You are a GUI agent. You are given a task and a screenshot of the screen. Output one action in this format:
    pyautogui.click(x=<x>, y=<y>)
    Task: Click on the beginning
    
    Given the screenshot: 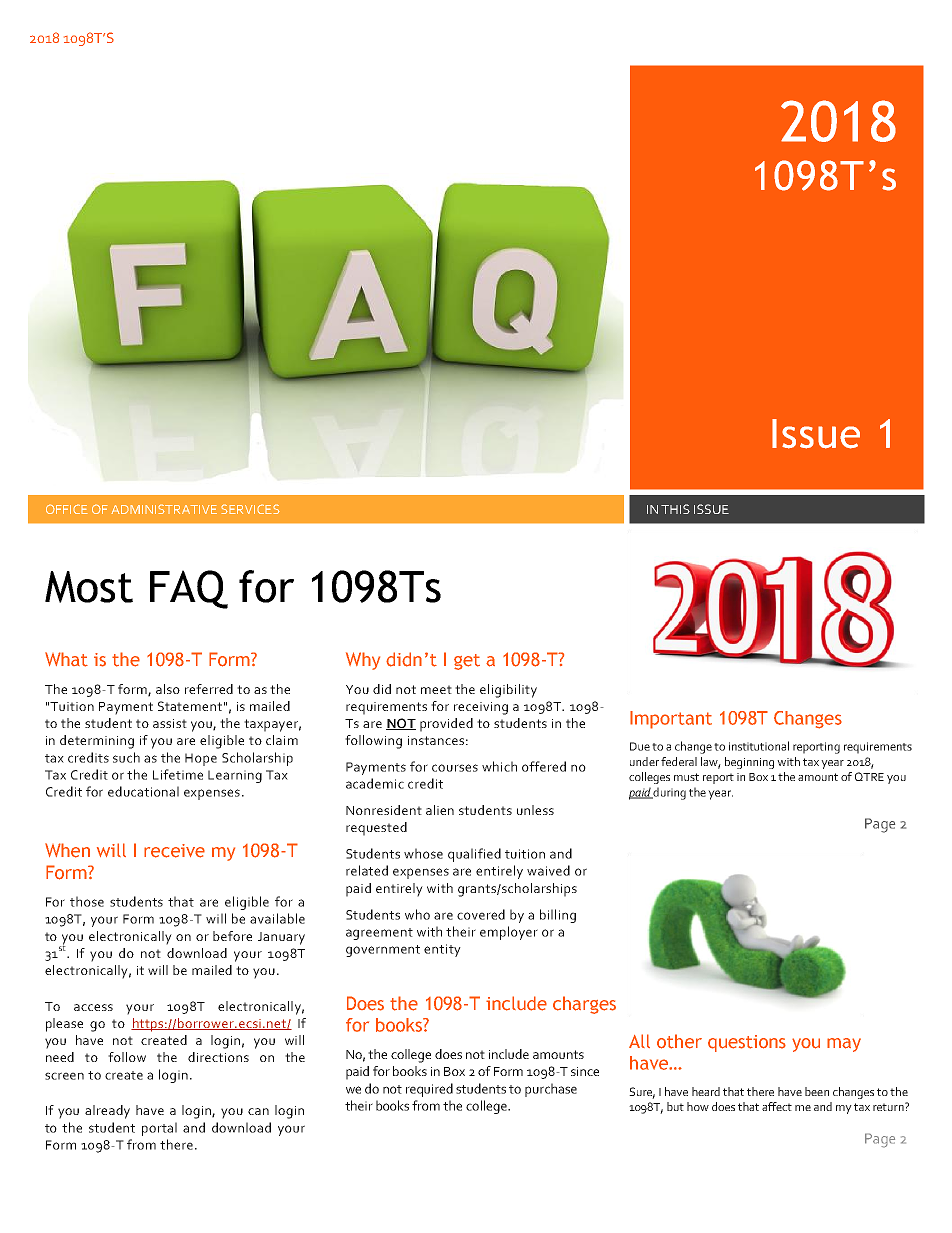 What is the action you would take?
    pyautogui.click(x=749, y=763)
